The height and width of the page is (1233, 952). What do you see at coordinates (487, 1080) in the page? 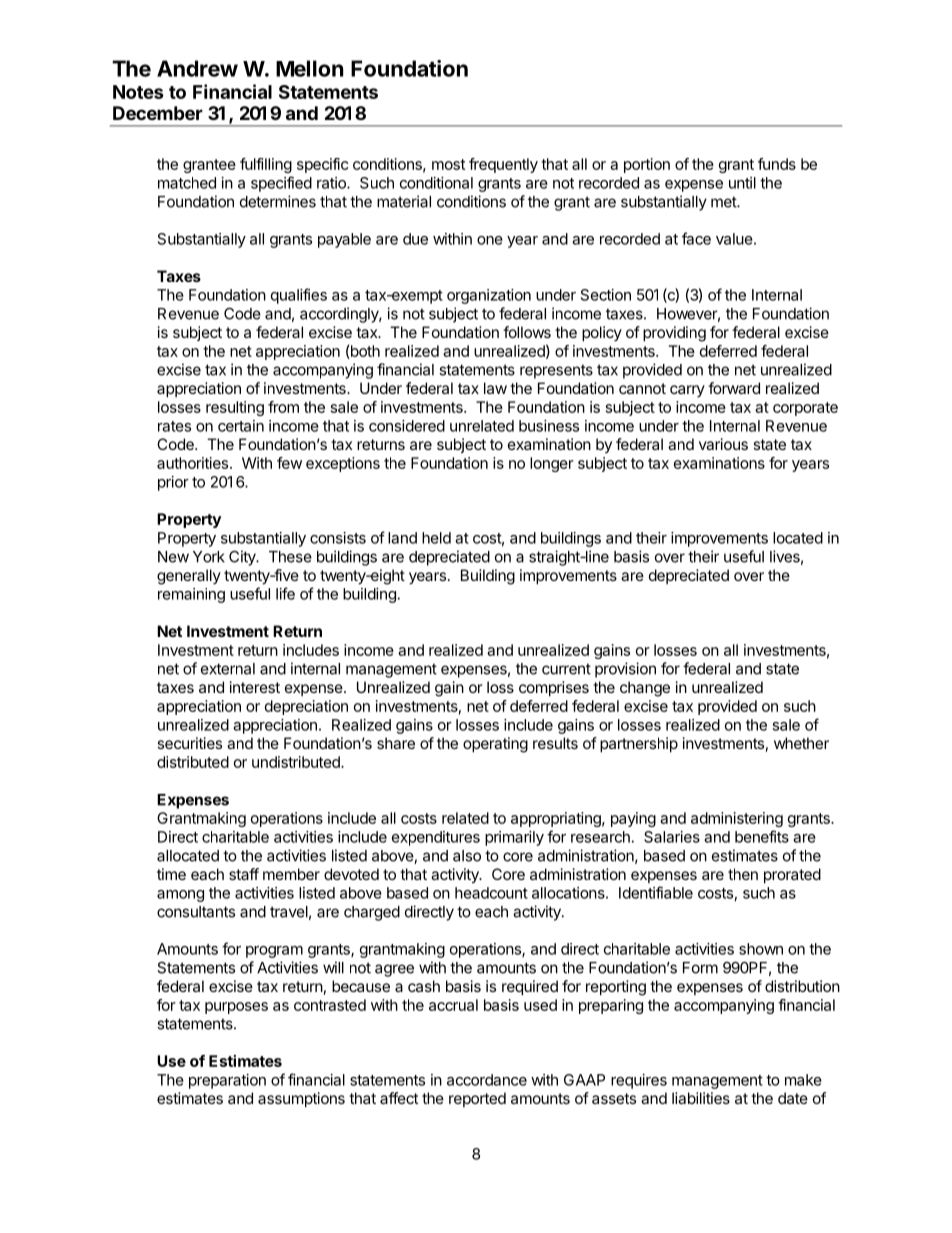
I see `accordance` at bounding box center [487, 1080].
